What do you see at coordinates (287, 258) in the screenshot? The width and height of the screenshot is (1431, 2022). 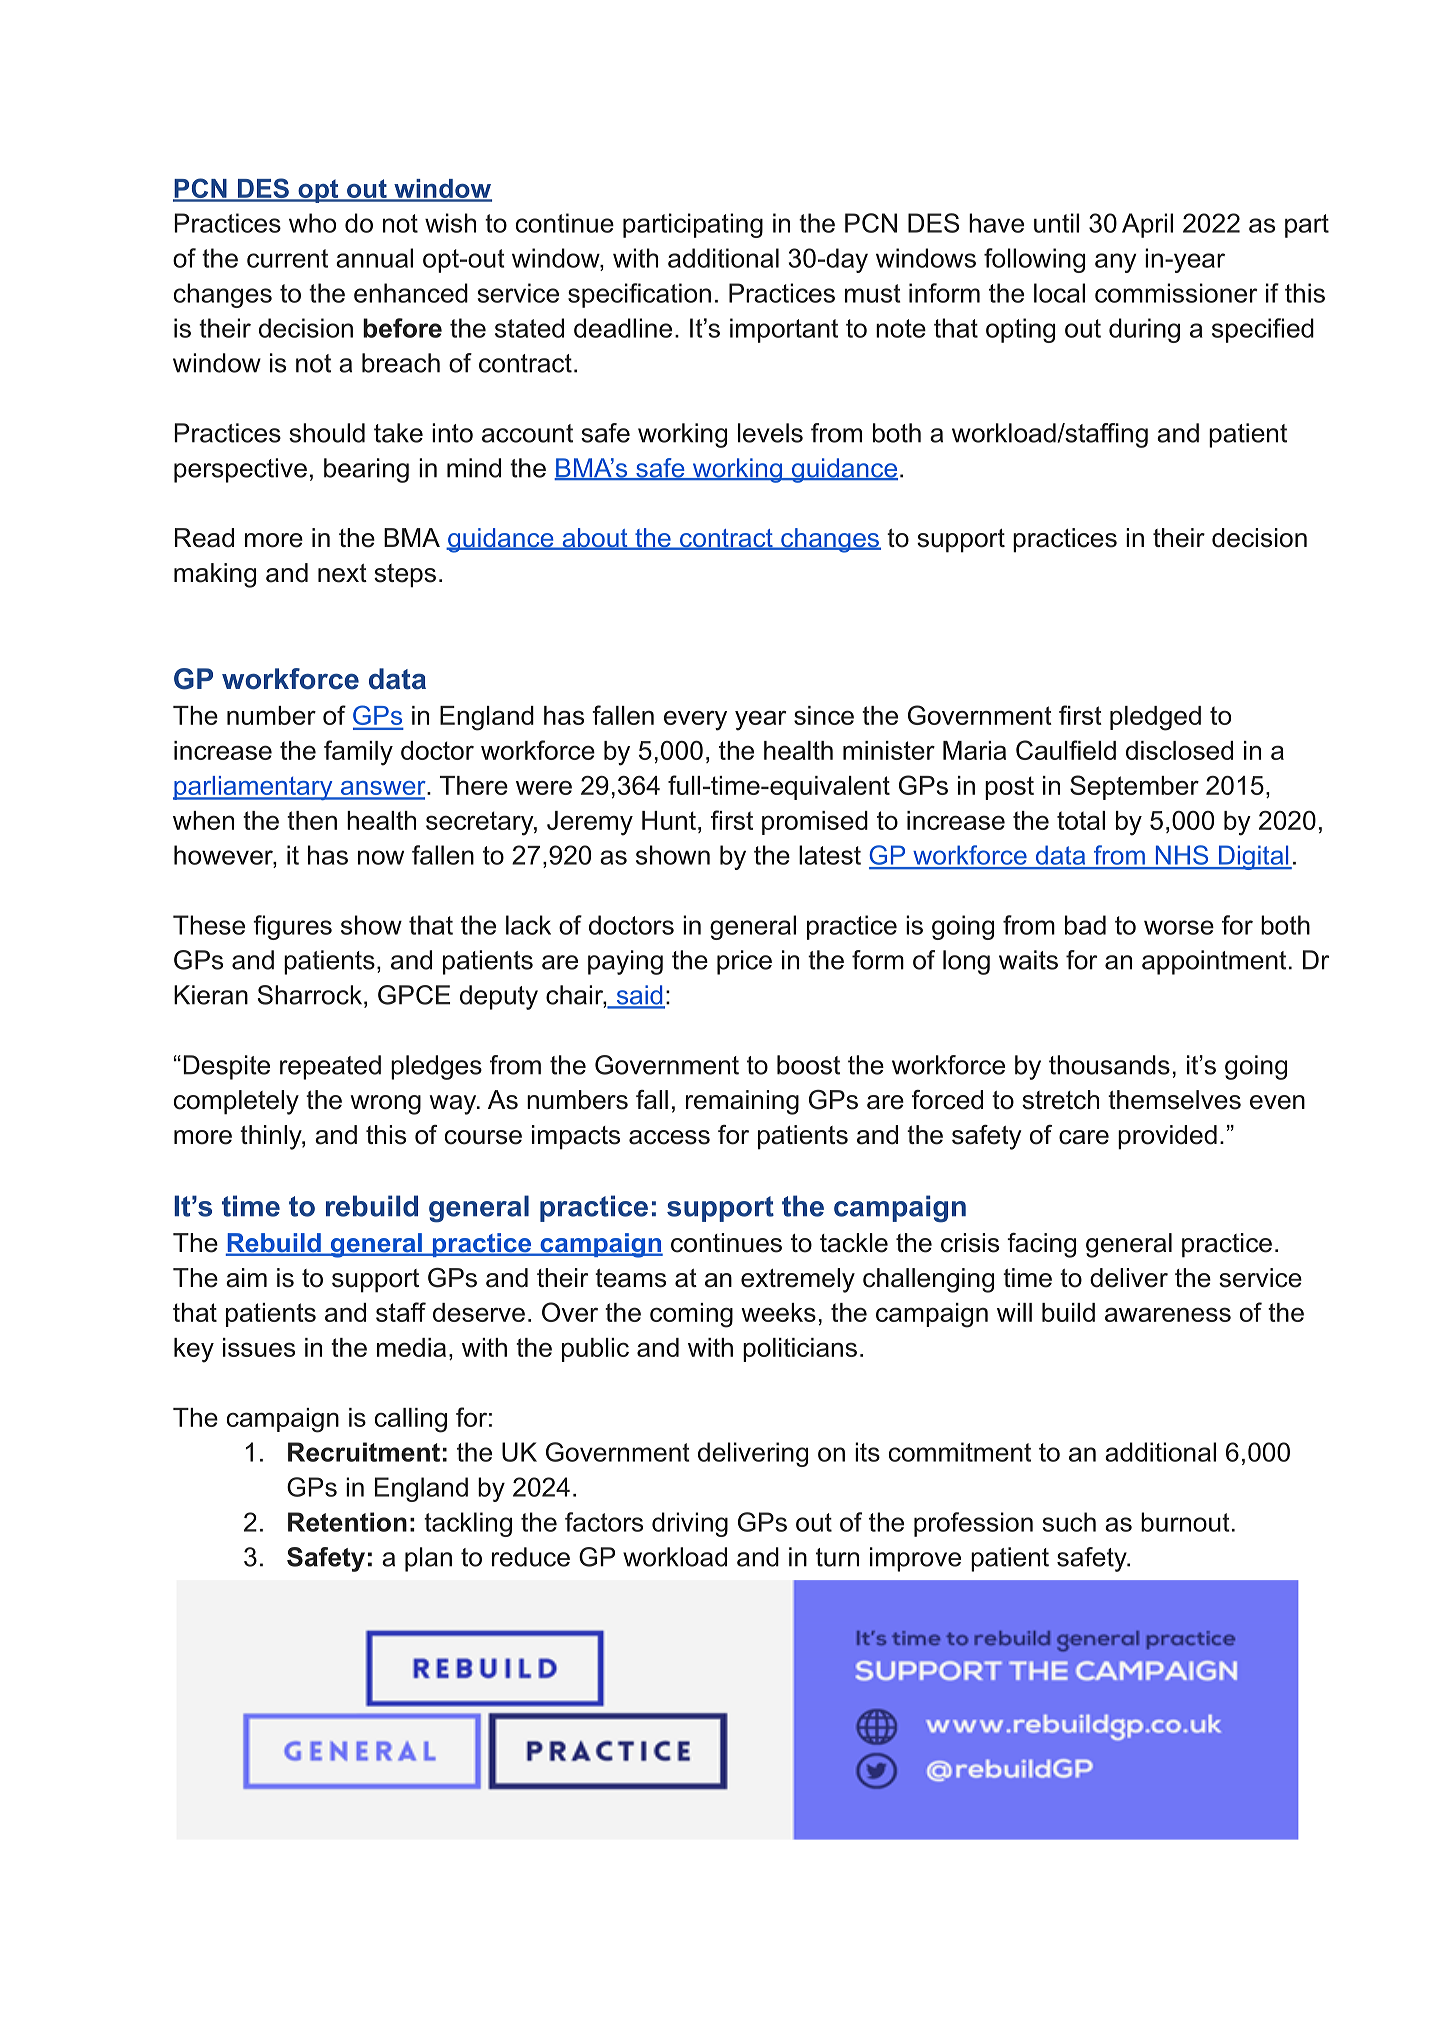 I see `current` at bounding box center [287, 258].
